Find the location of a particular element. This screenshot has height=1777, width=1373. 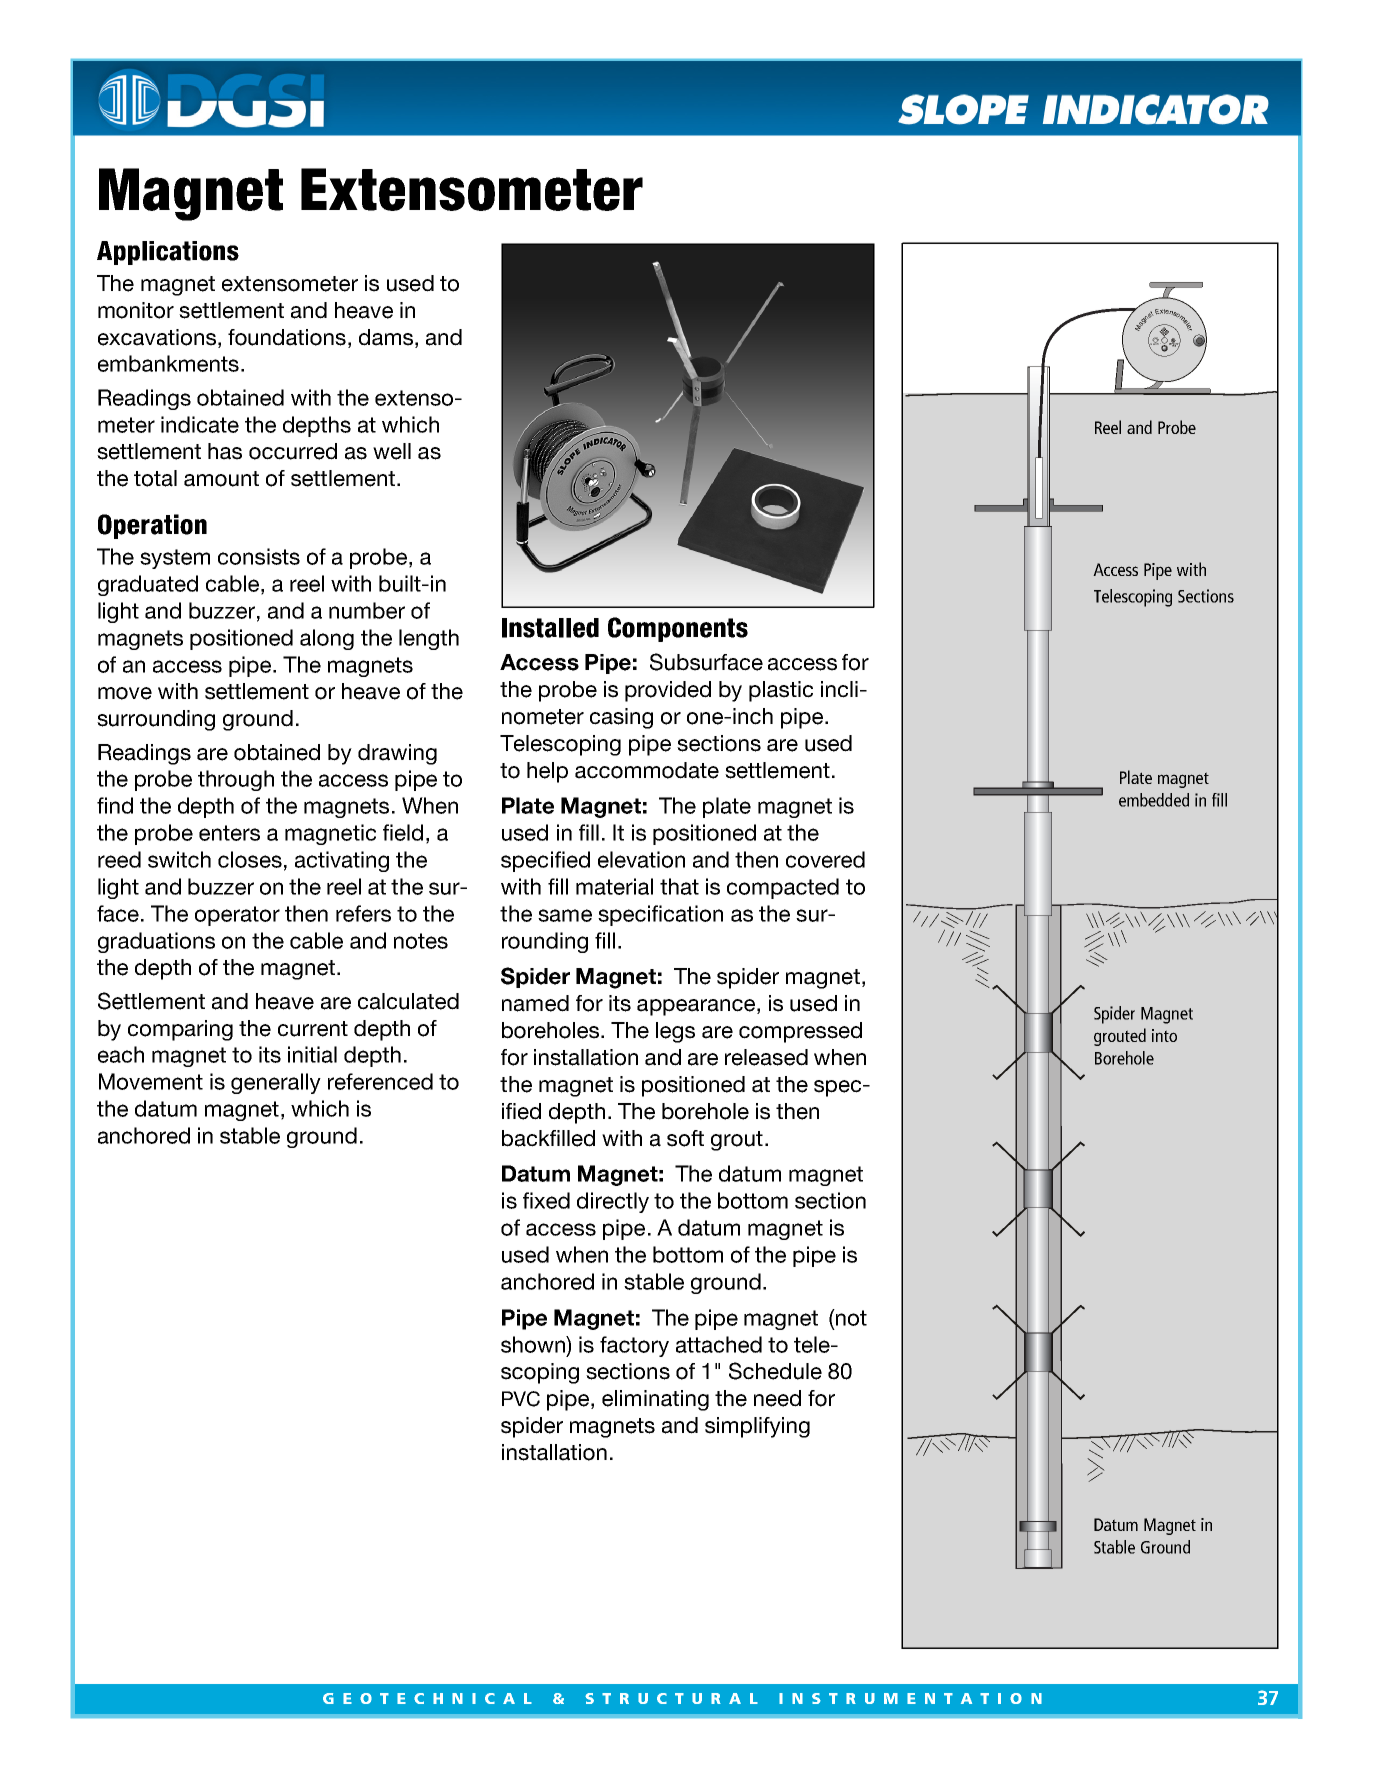

dams is located at coordinates (387, 337).
